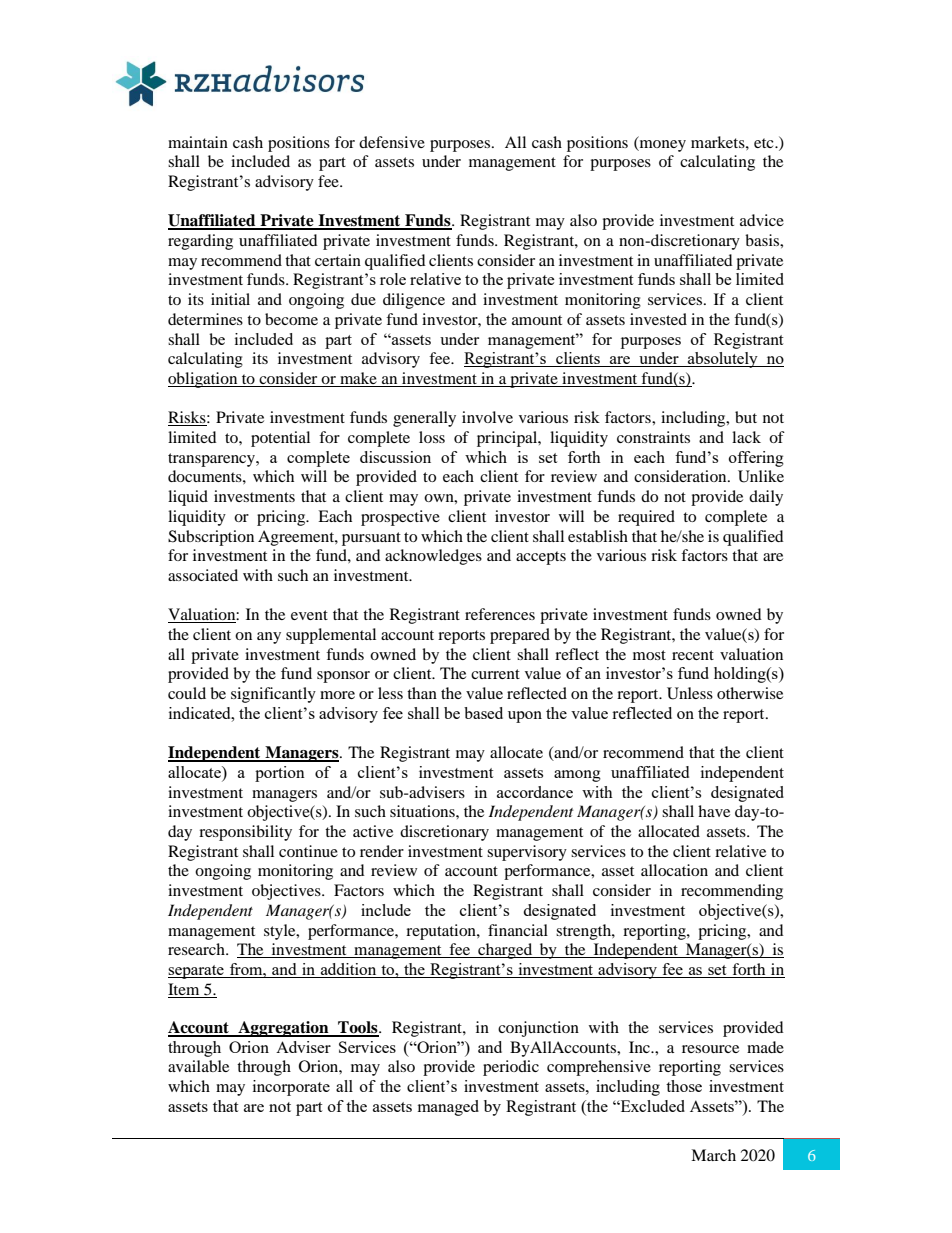  What do you see at coordinates (291, 1088) in the screenshot?
I see `incorporate` at bounding box center [291, 1088].
